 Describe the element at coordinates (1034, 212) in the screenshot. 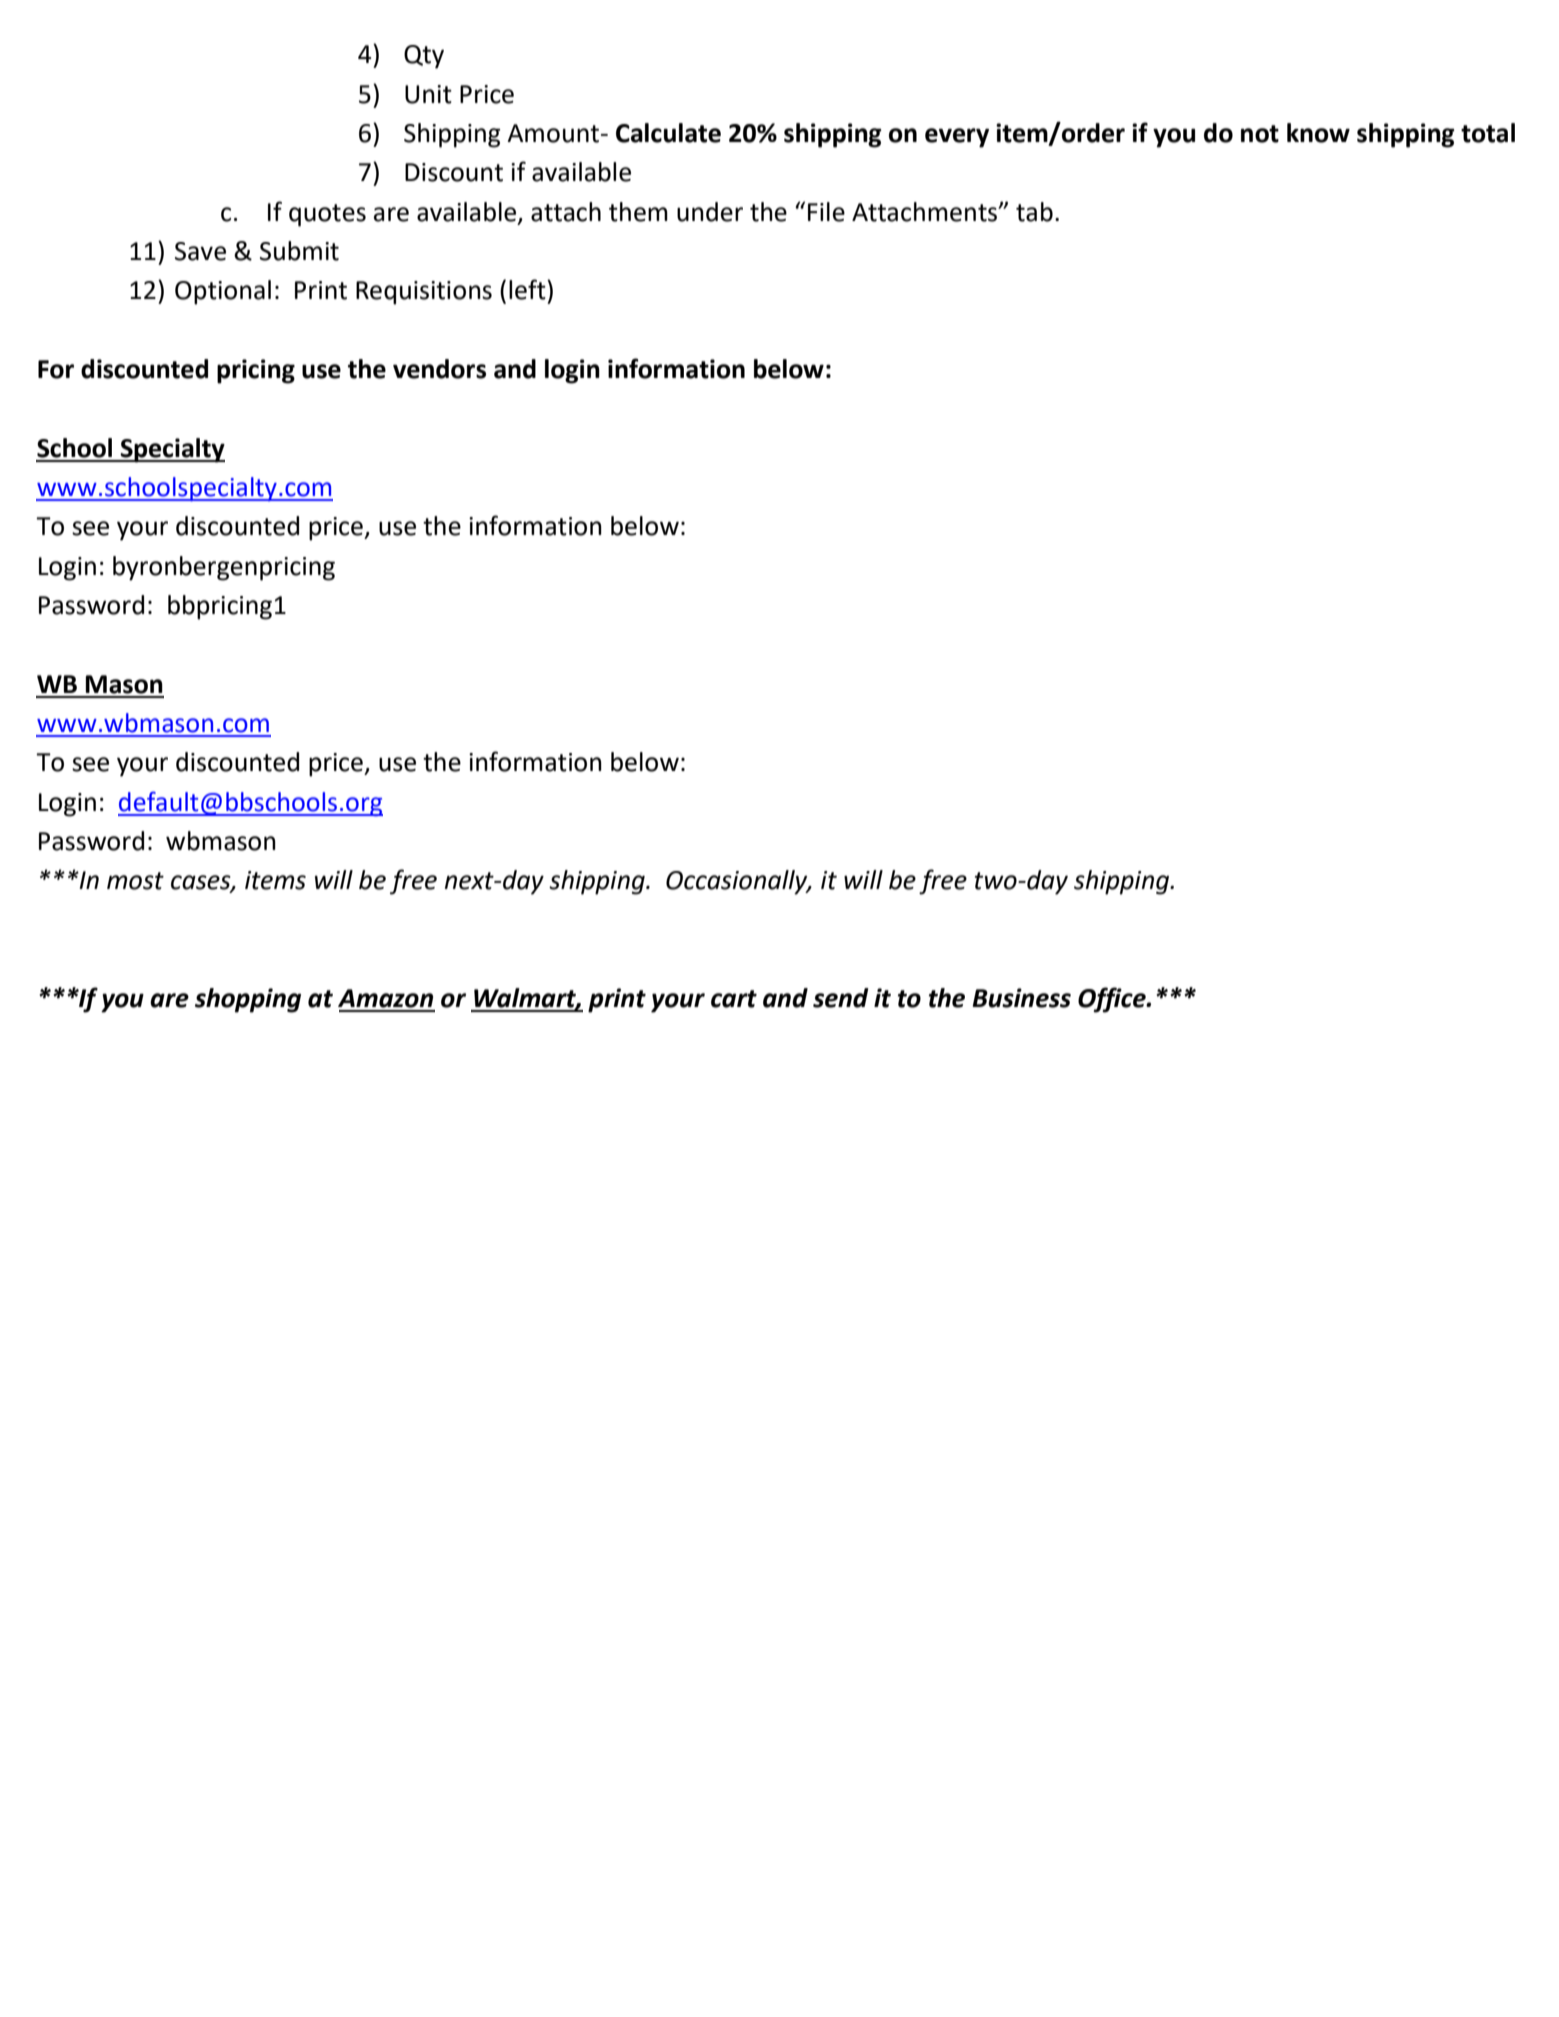

I see `tab` at that location.
